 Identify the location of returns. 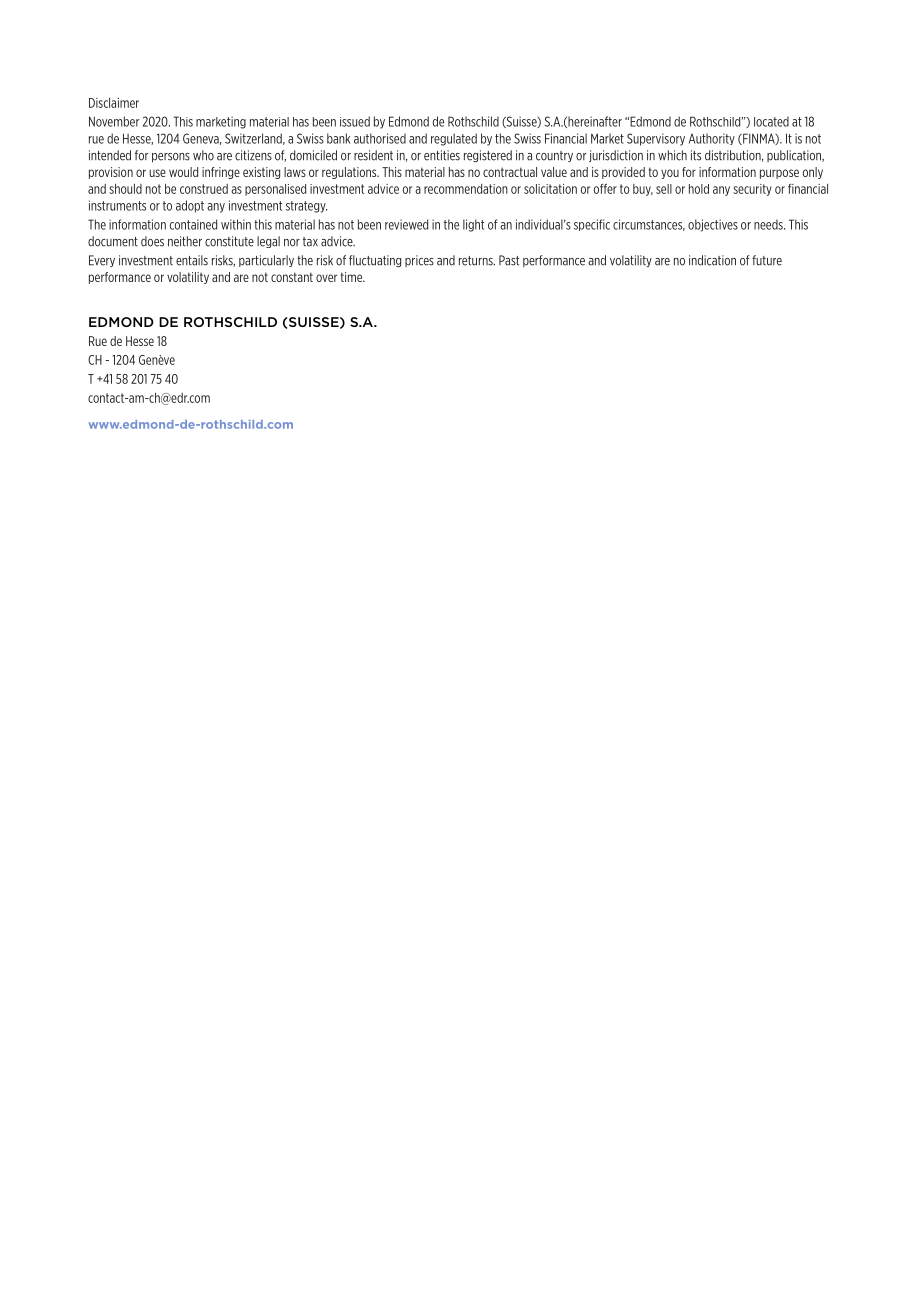
(477, 261).
